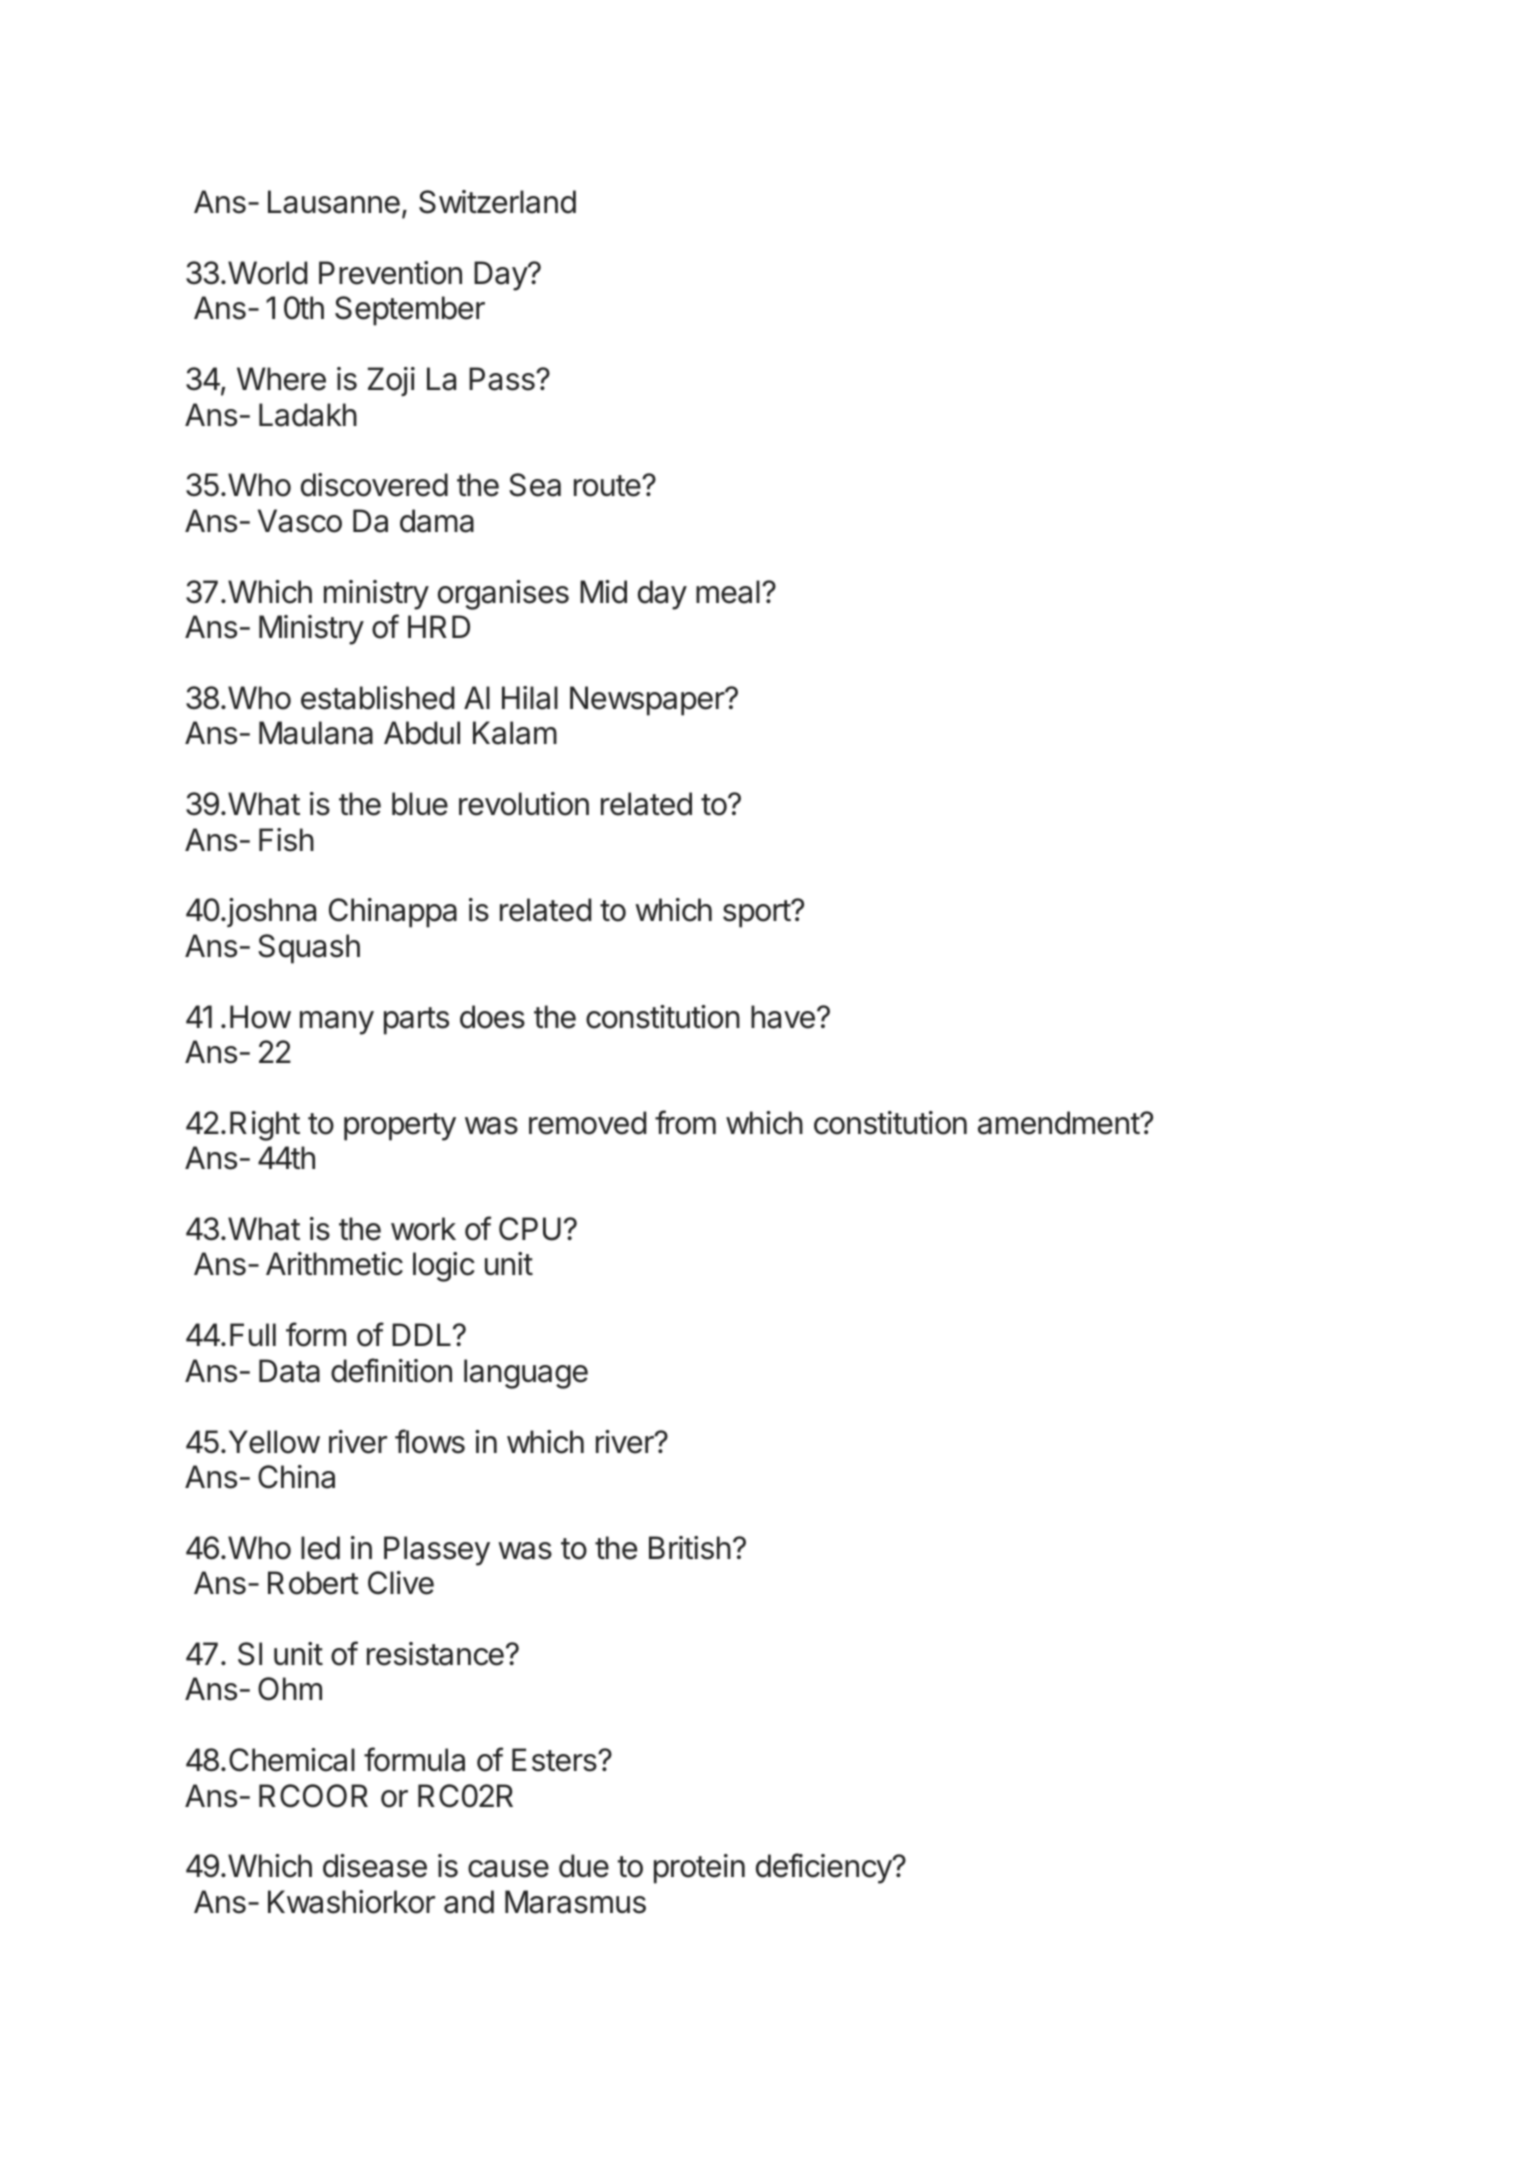 This screenshot has width=1527, height=2160. I want to click on Prevention, so click(390, 273).
